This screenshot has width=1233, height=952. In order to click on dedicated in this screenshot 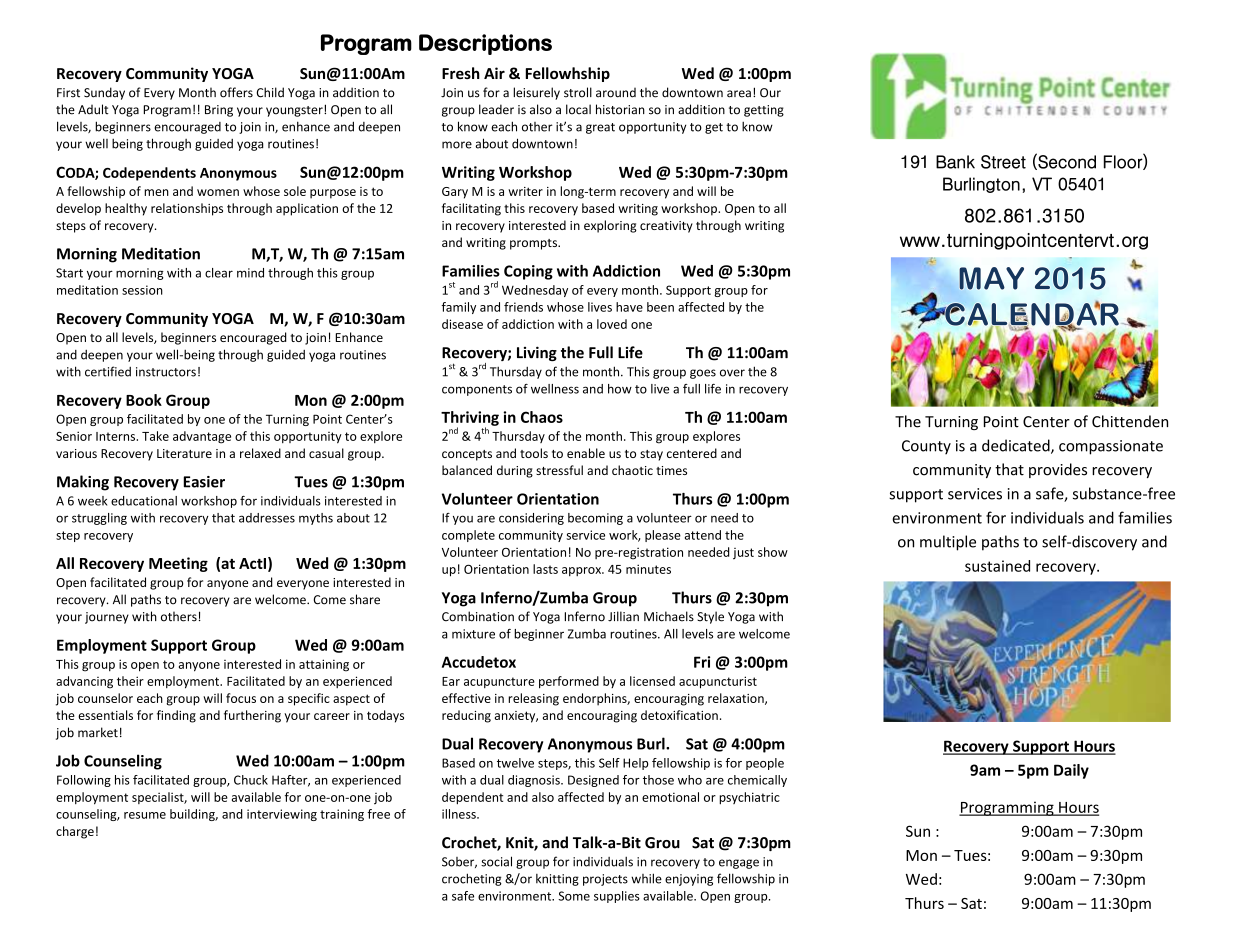, I will do `click(1017, 446)`.
